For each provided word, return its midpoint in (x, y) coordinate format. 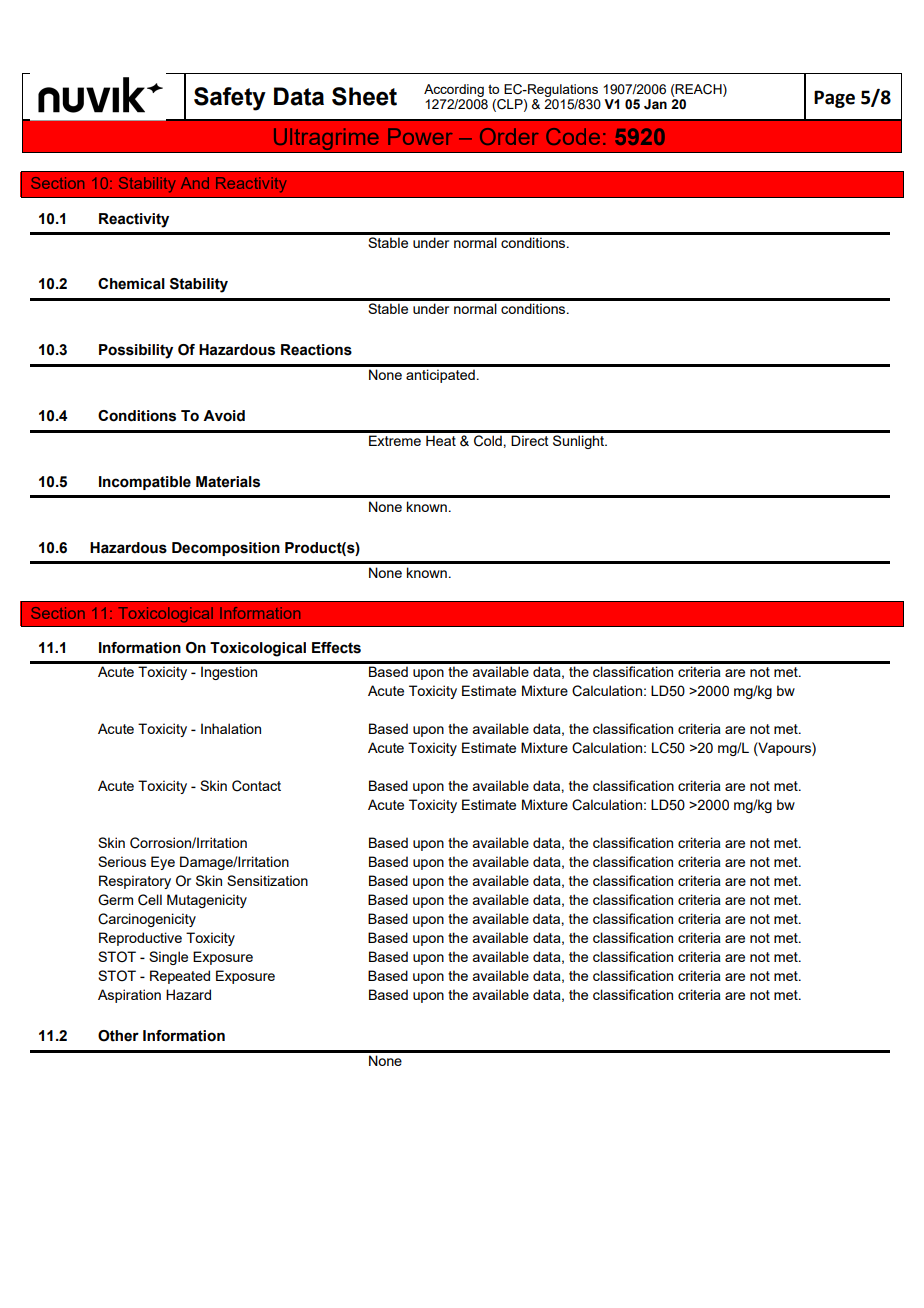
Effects (336, 648)
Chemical (131, 284)
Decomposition (226, 549)
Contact (256, 786)
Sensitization (267, 880)
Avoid (224, 416)
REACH (699, 89)
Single (168, 958)
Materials (228, 482)
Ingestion (229, 673)
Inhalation (231, 728)
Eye (163, 863)
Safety (230, 99)
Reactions (316, 350)
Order (509, 136)
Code (573, 136)
